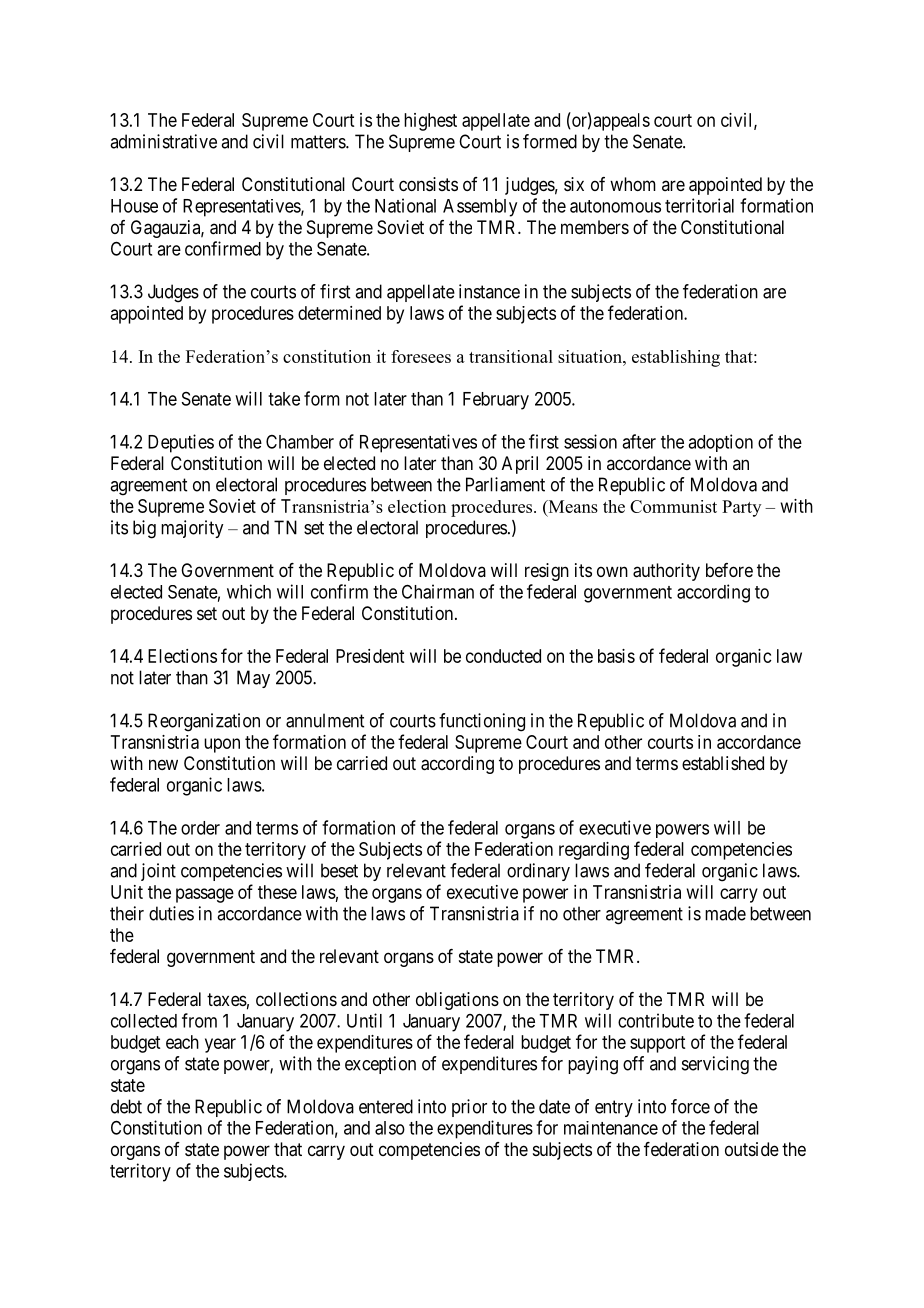 The image size is (924, 1308). I want to click on Chairman, so click(438, 591).
